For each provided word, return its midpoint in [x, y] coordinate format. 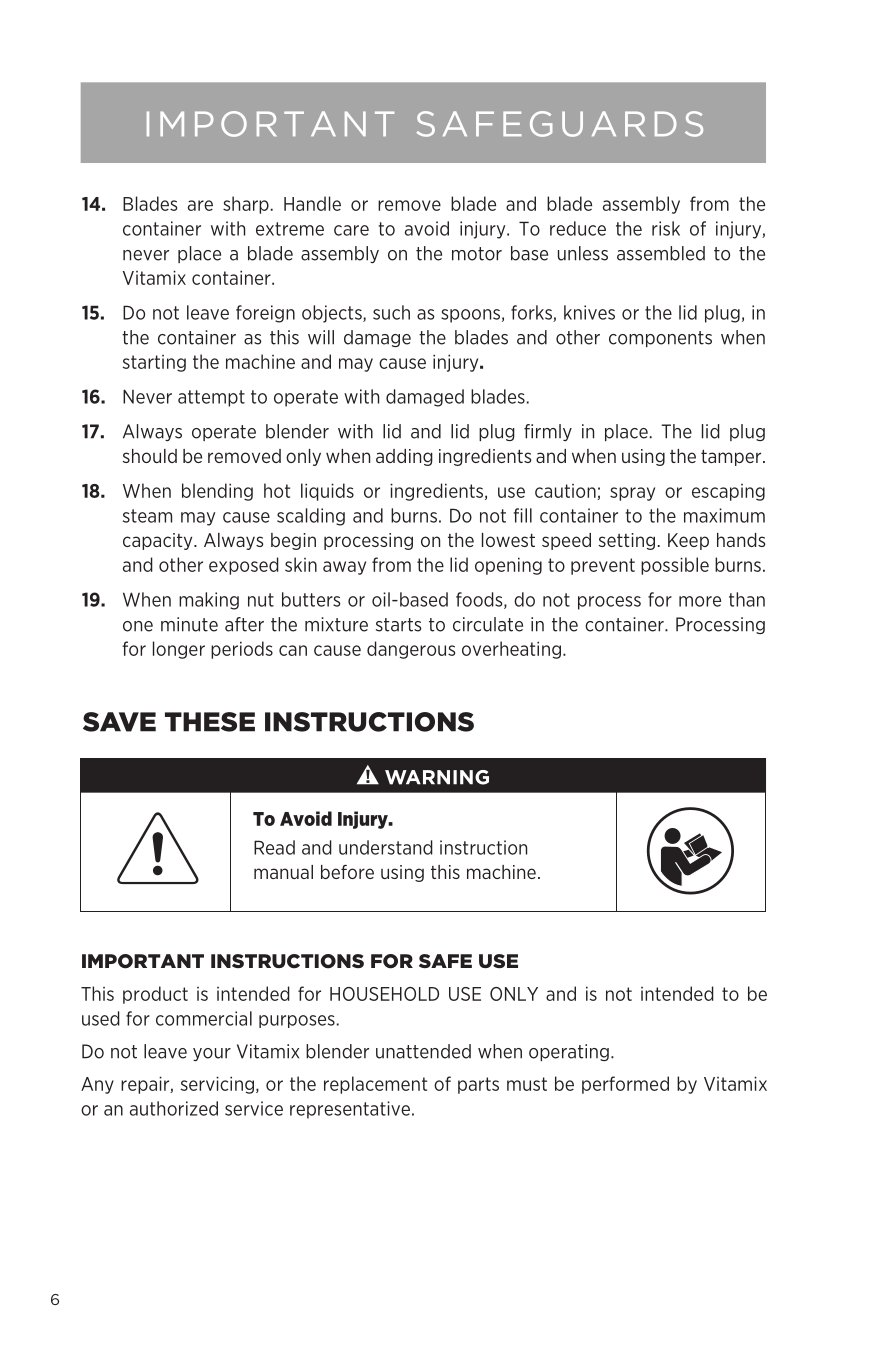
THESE [210, 722]
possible [675, 566]
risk [666, 228]
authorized [174, 1108]
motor [477, 254]
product [155, 995]
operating [569, 1052]
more [700, 601]
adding [404, 457]
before [347, 872]
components [660, 339]
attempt [211, 398]
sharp [246, 205]
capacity [159, 541]
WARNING [437, 777]
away [344, 568]
